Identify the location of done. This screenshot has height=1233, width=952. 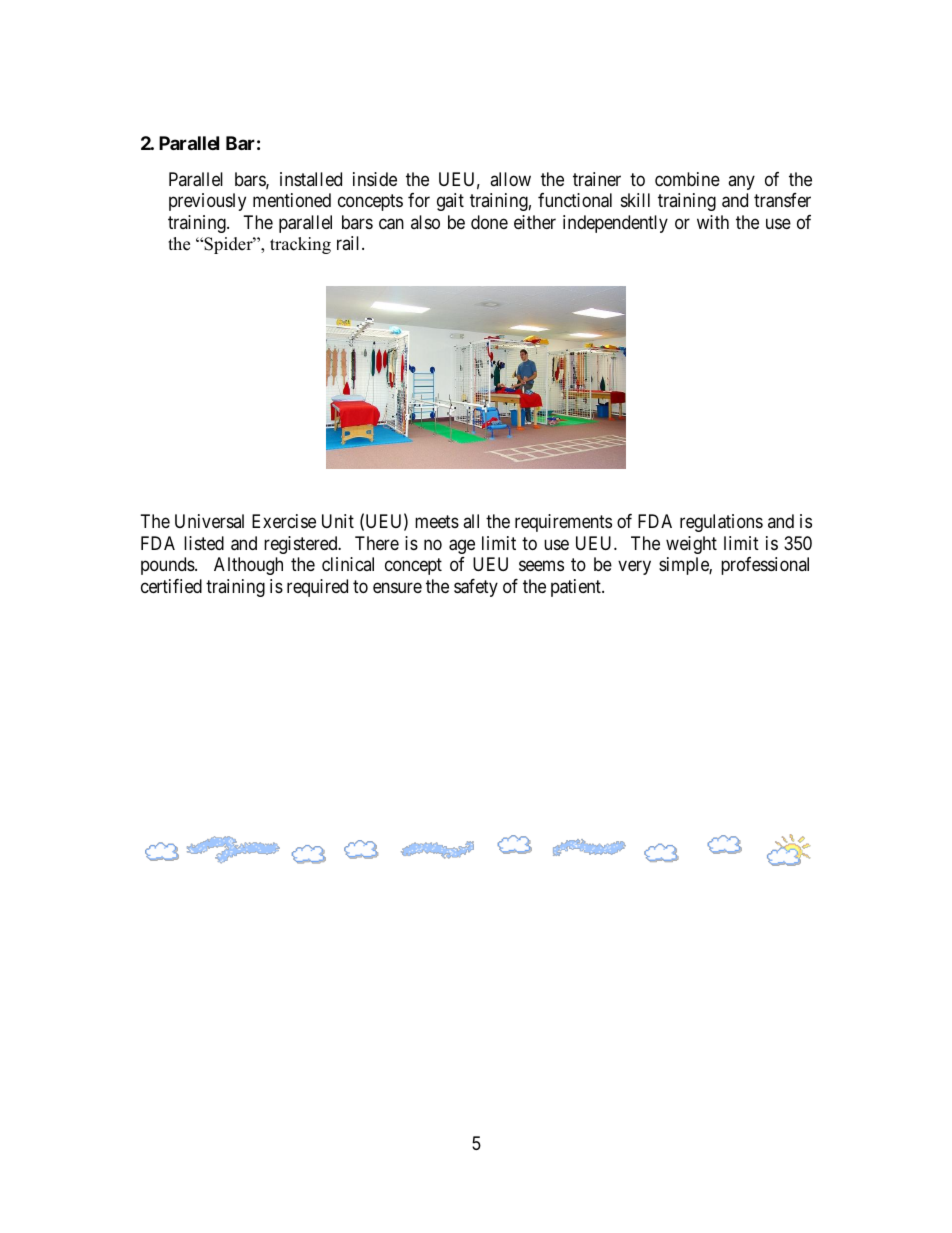
(489, 222).
